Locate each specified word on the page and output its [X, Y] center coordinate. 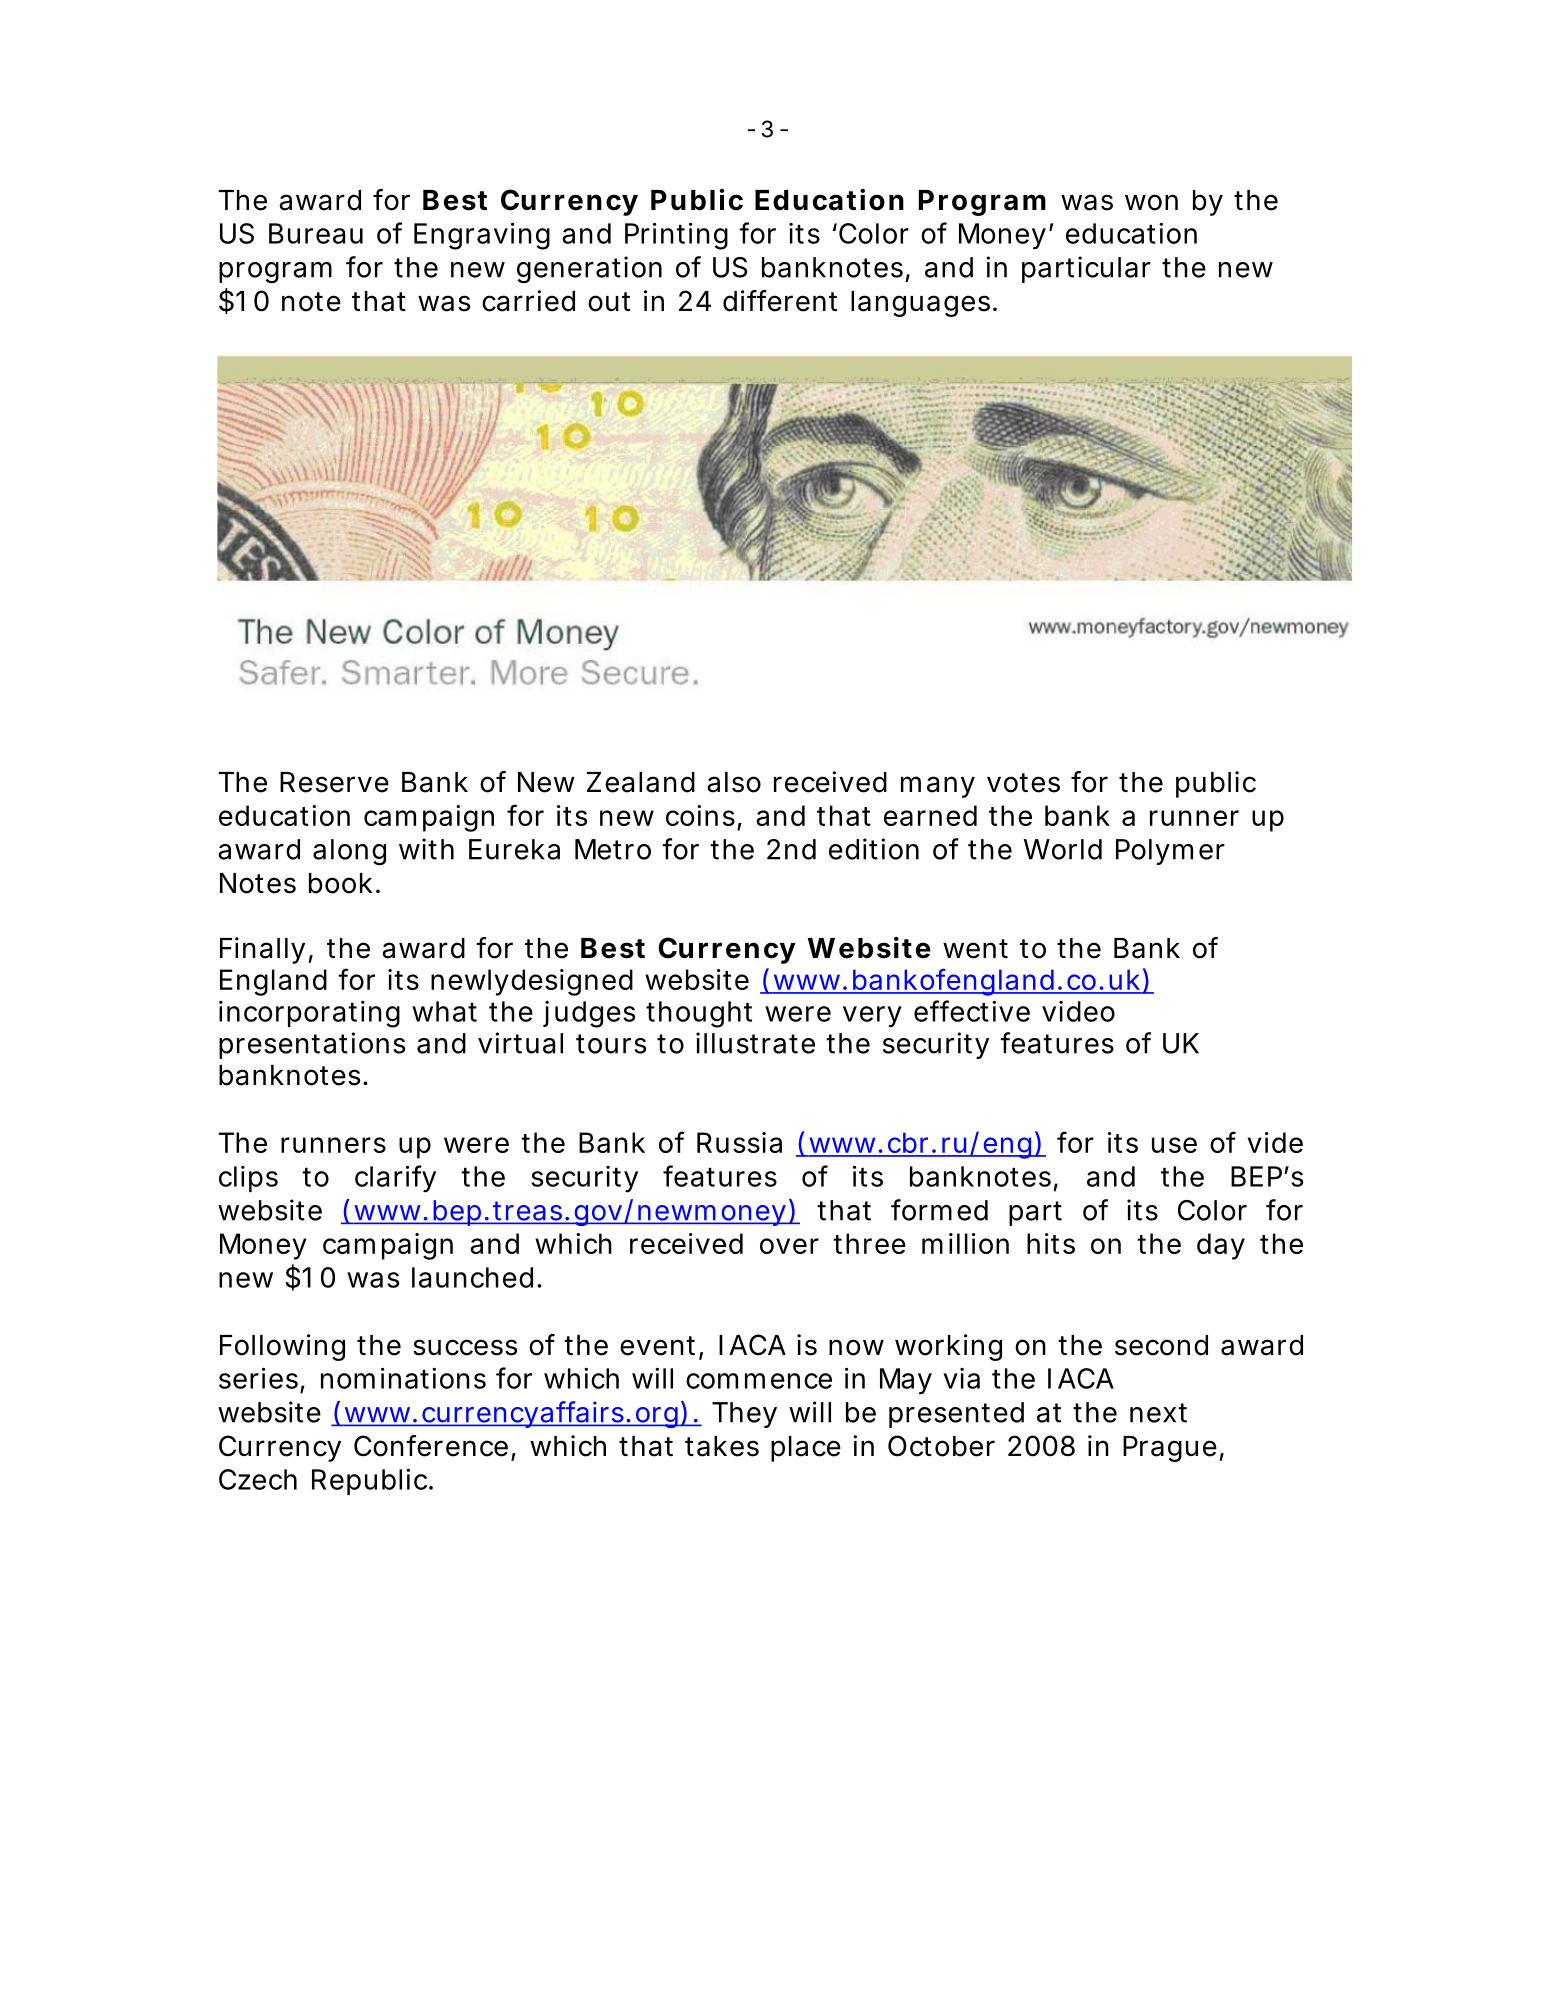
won [1151, 202]
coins [700, 815]
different [780, 301]
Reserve [334, 782]
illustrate [755, 1043]
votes [1023, 783]
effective [972, 1011]
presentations [312, 1045]
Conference [431, 1446]
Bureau [316, 233]
